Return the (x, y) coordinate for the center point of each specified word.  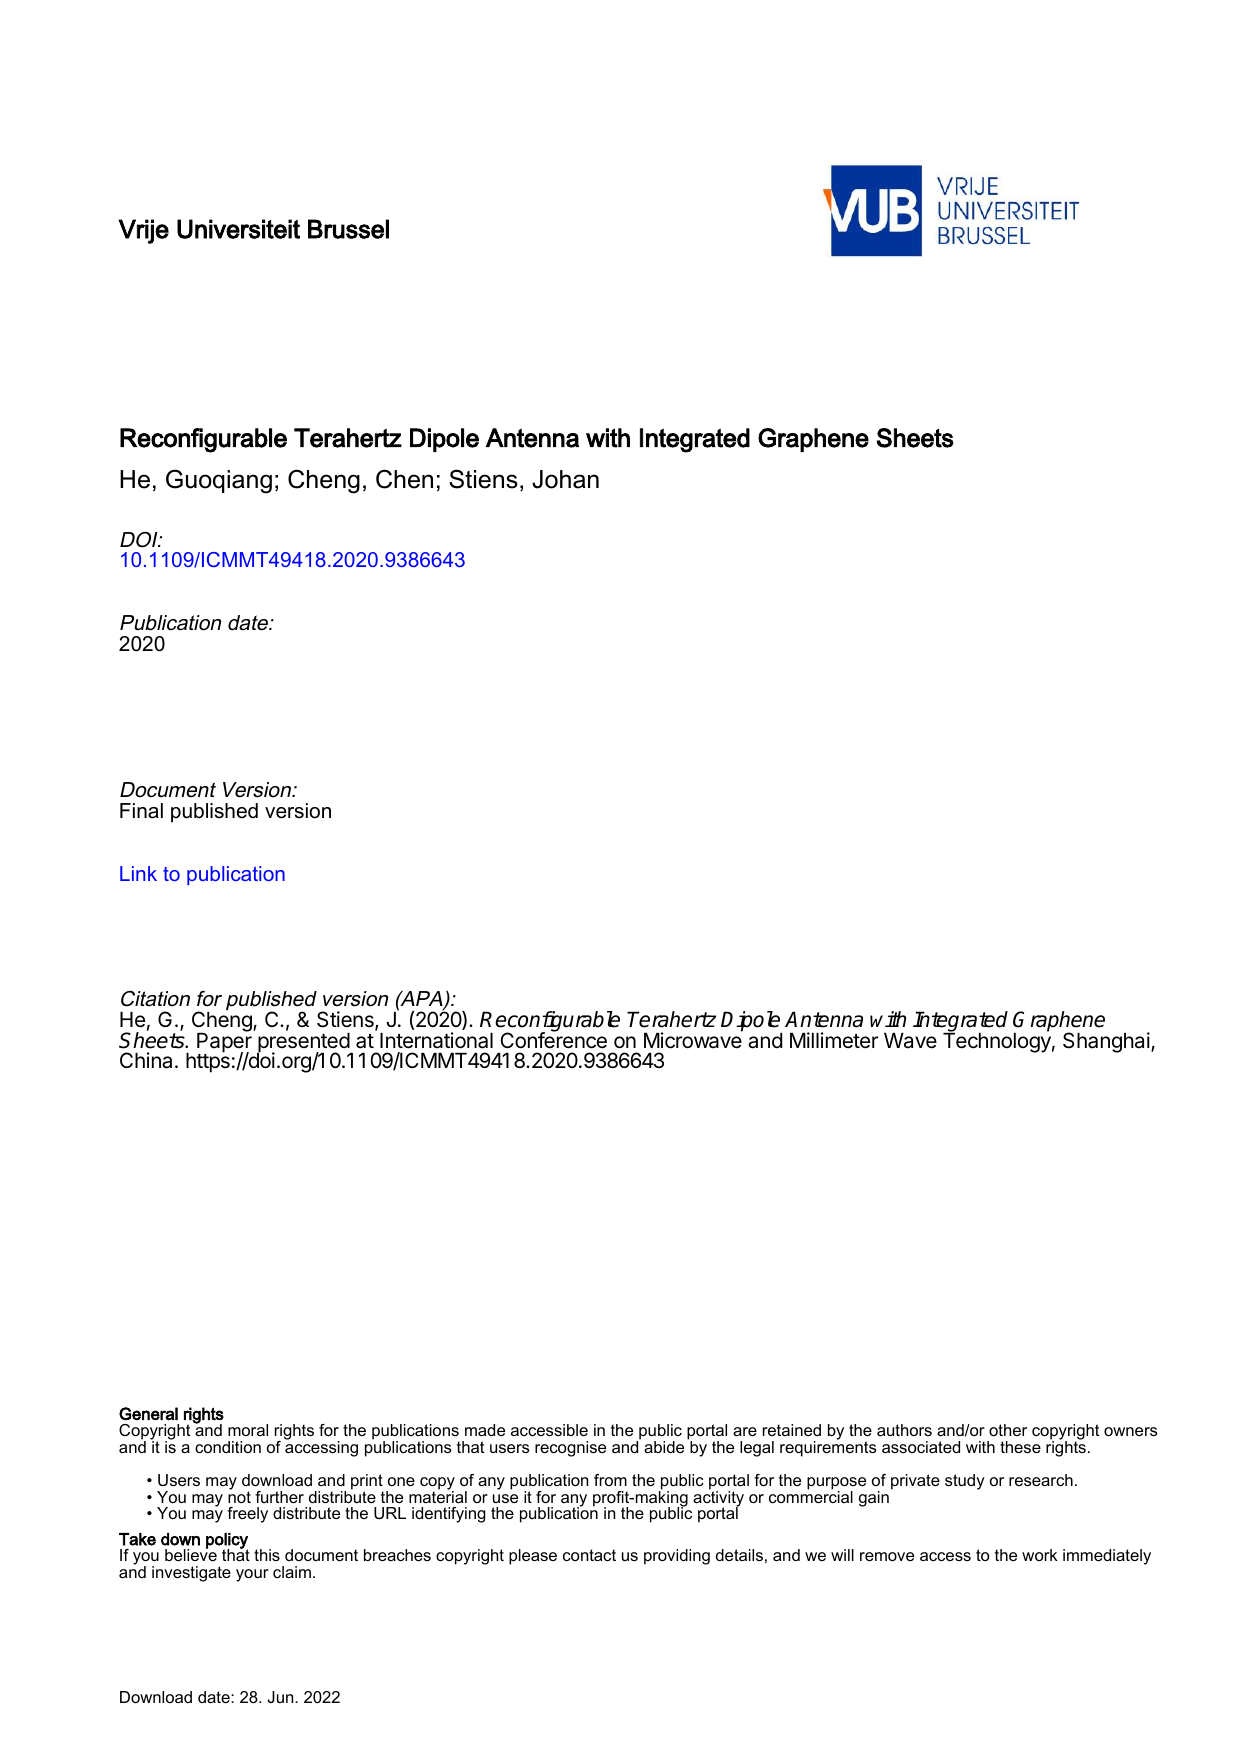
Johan (565, 479)
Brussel (348, 229)
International (436, 1040)
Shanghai (1106, 1042)
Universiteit (238, 229)
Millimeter (834, 1040)
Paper (224, 1043)
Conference (553, 1039)
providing (677, 1557)
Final (141, 811)
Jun (281, 1697)
